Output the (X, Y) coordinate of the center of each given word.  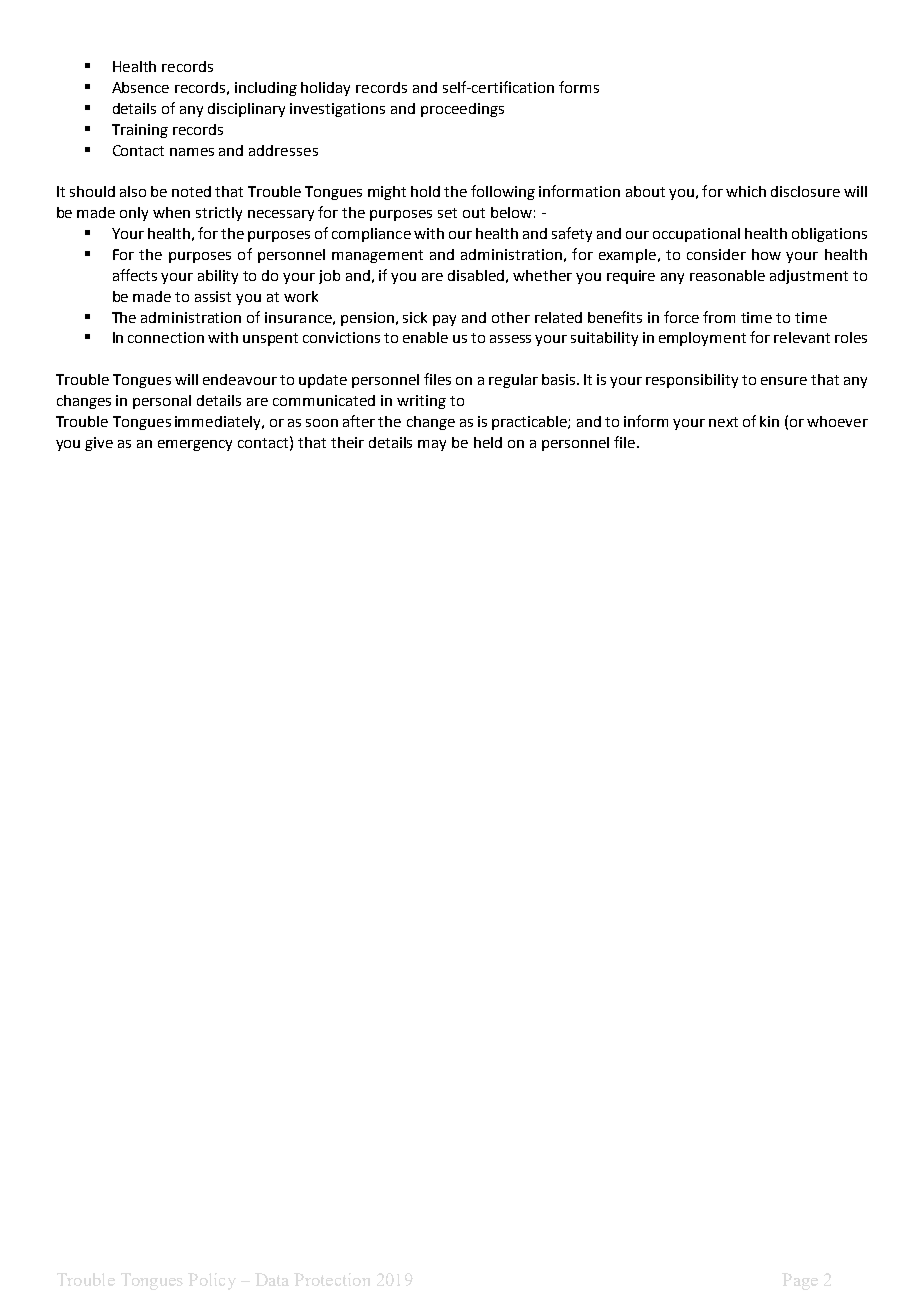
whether (542, 275)
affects (135, 275)
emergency (195, 445)
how (766, 254)
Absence (140, 87)
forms (579, 87)
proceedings (462, 110)
